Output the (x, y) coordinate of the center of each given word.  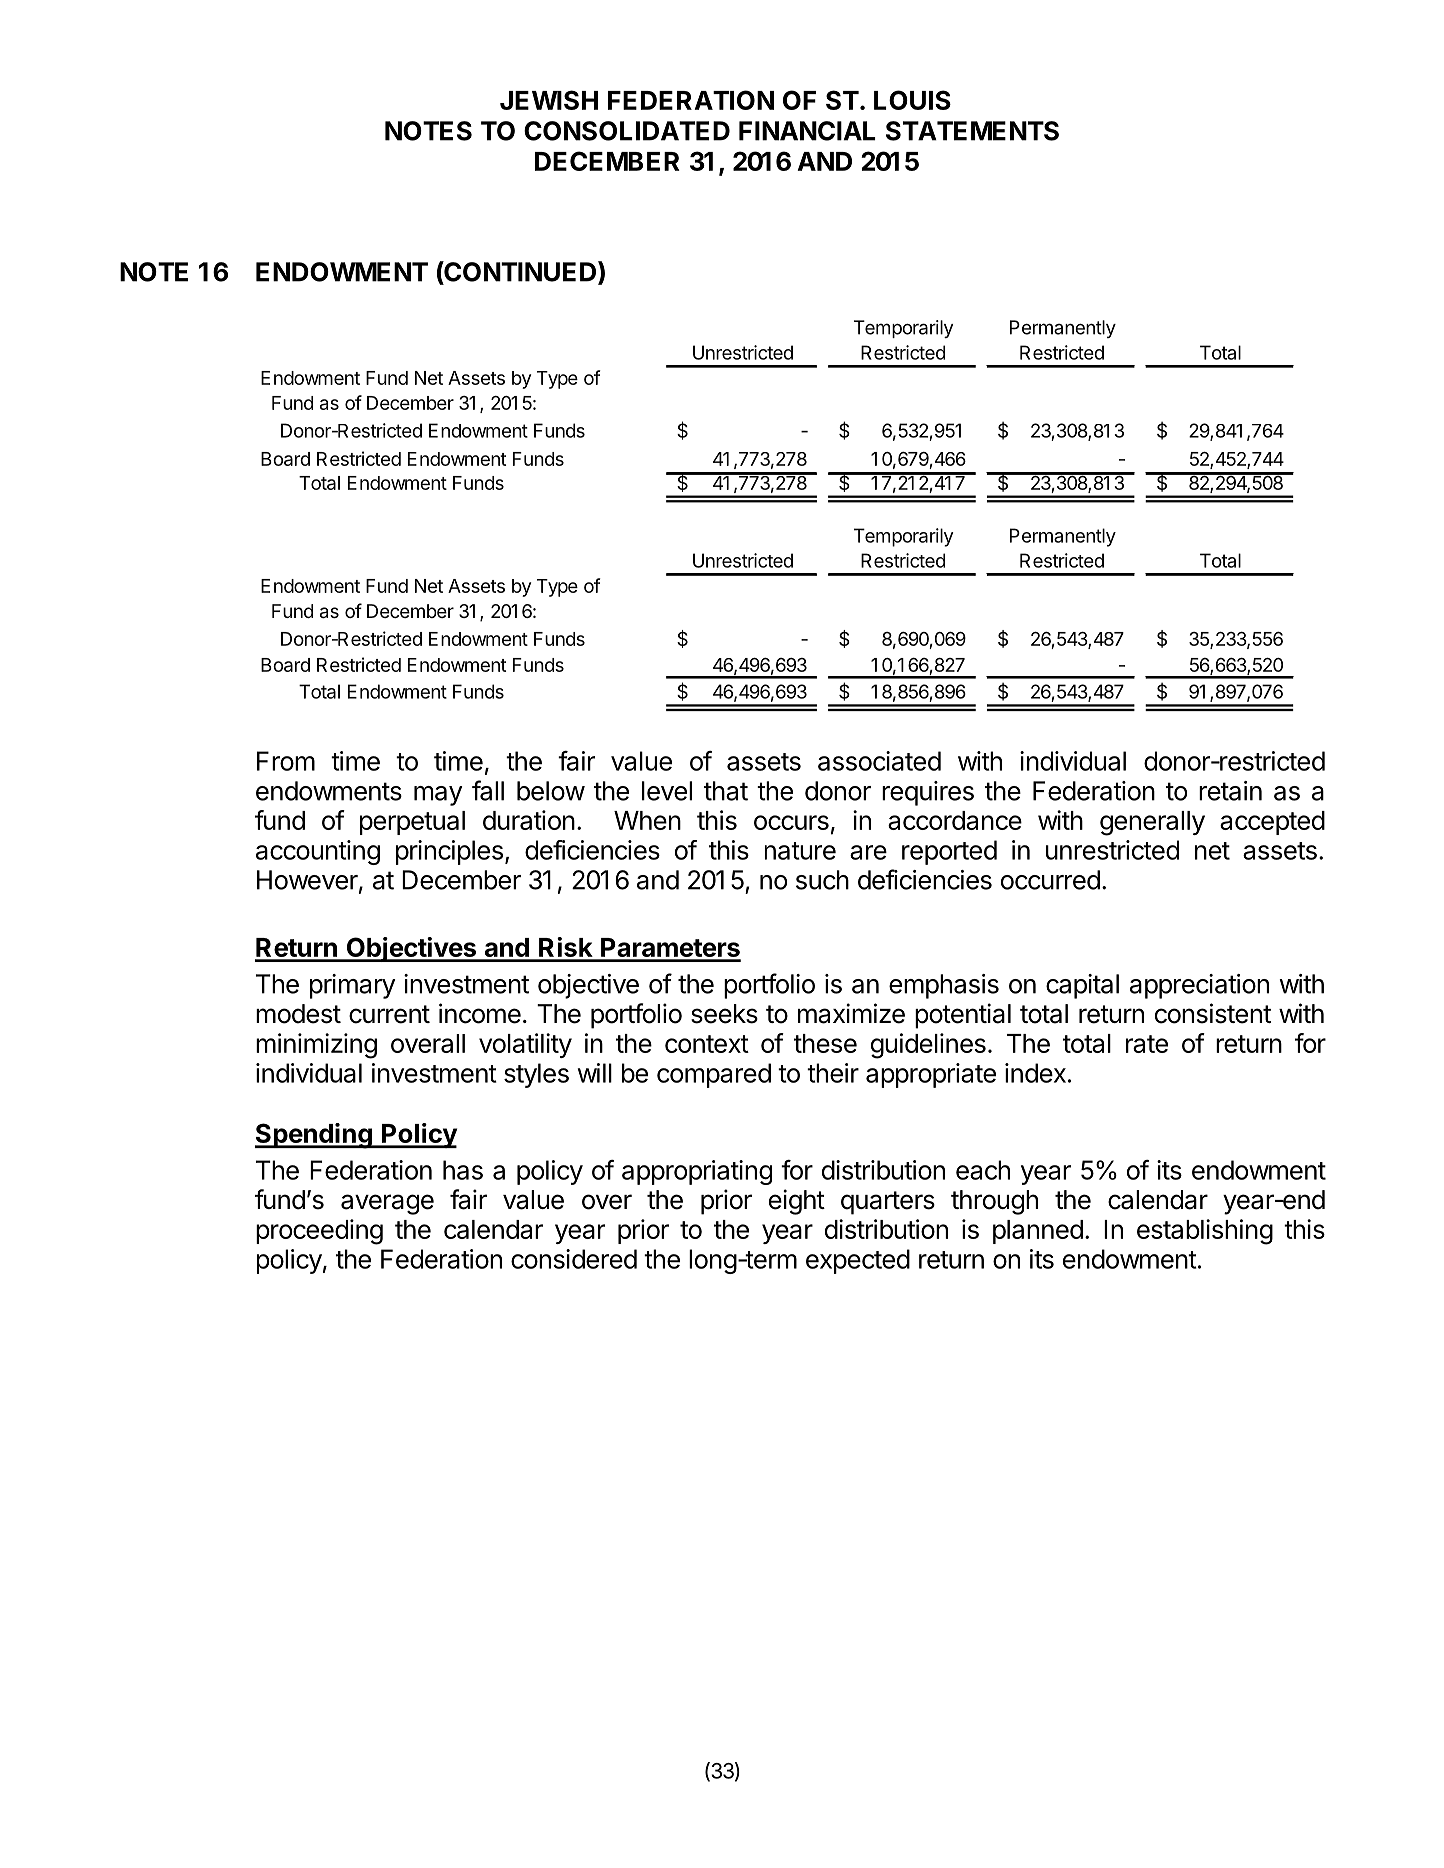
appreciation (1199, 986)
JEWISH (549, 100)
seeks (724, 1014)
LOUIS (912, 100)
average (387, 1204)
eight (797, 1202)
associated (879, 761)
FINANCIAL (807, 131)
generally (1152, 823)
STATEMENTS (972, 131)
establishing (1205, 1232)
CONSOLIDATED (627, 131)
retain (1230, 791)
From (286, 761)
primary (352, 986)
